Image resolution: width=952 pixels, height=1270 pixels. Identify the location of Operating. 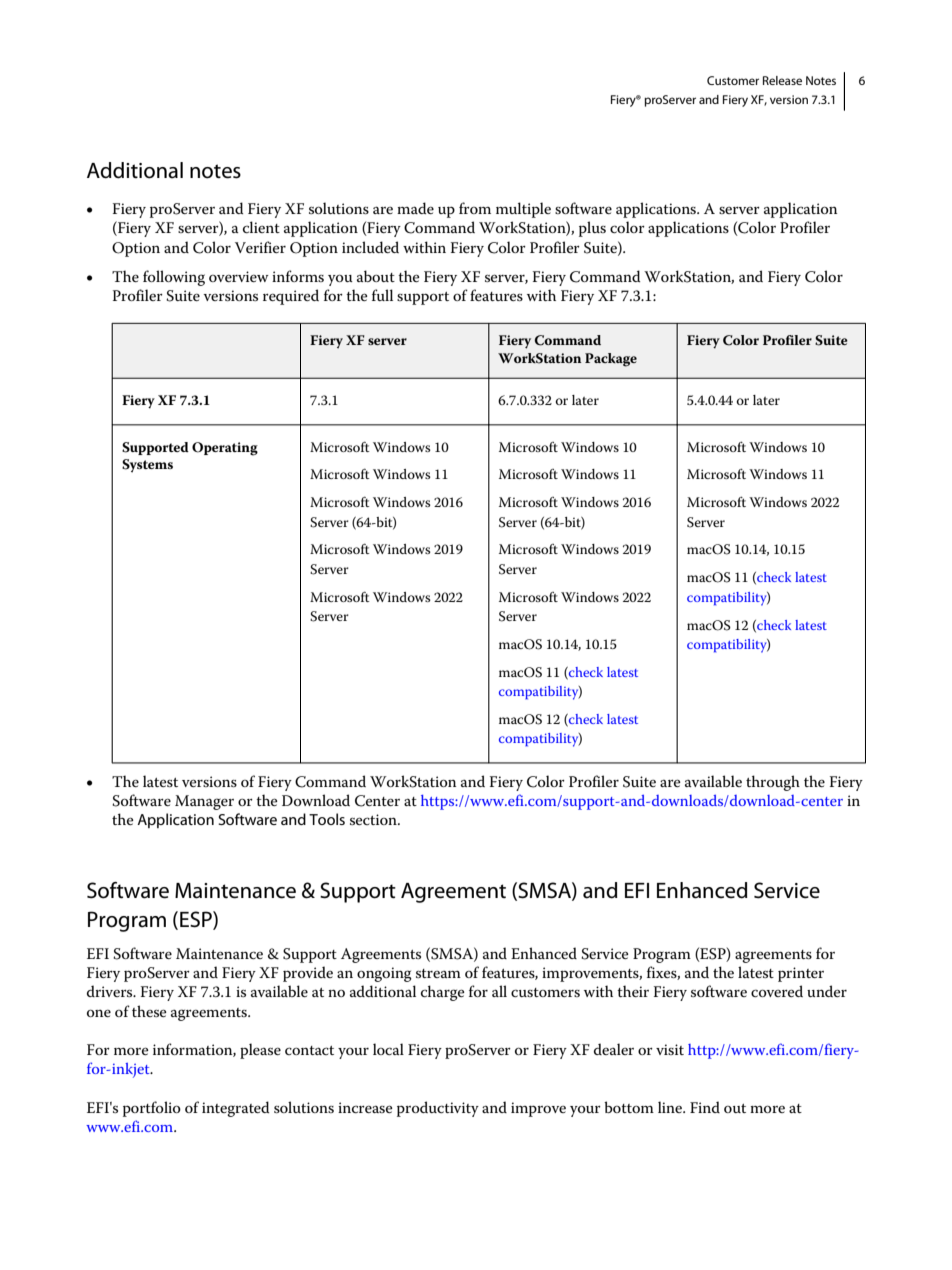
(225, 449).
